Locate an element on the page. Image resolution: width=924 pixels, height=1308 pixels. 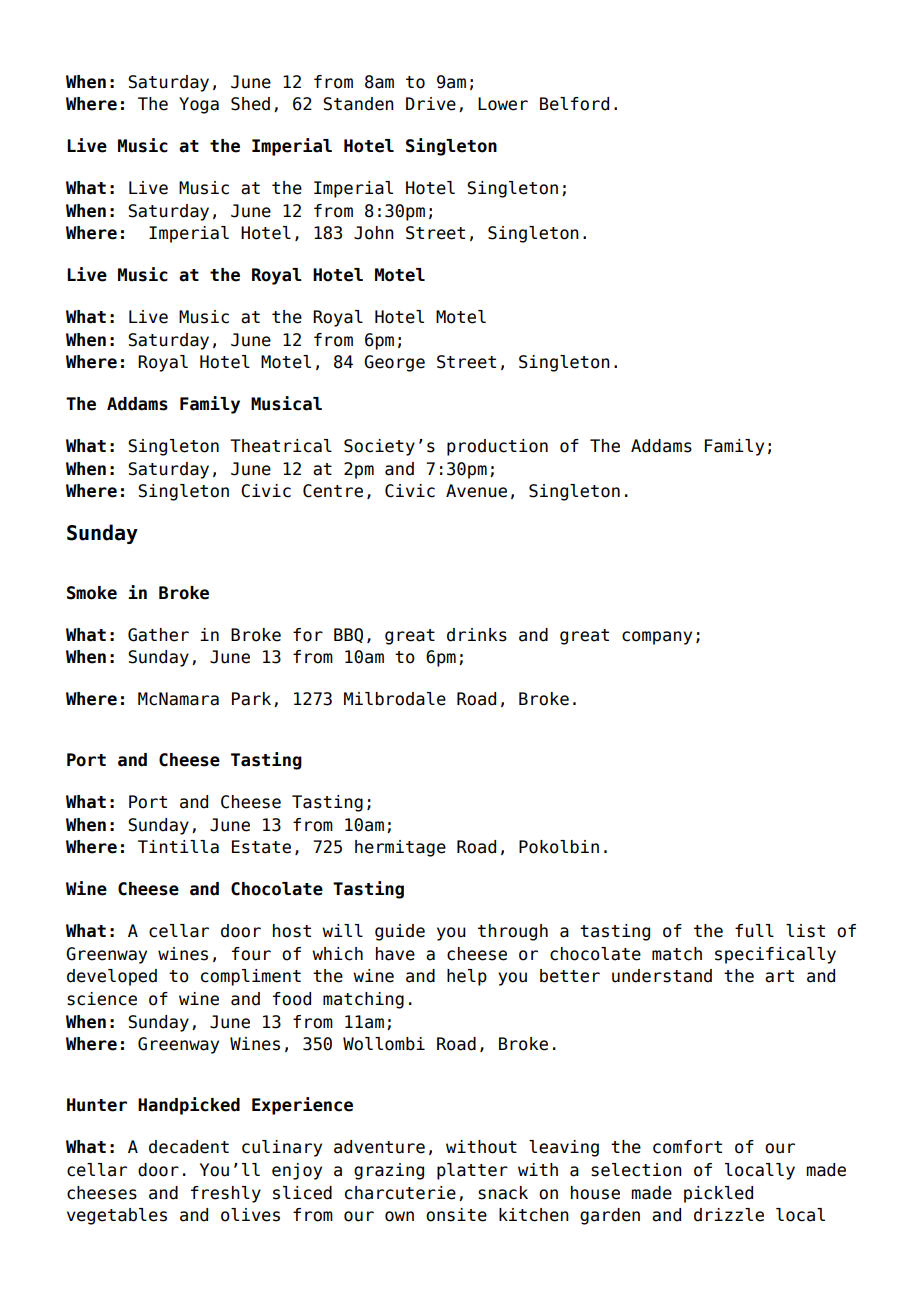
Drive is located at coordinates (431, 104).
